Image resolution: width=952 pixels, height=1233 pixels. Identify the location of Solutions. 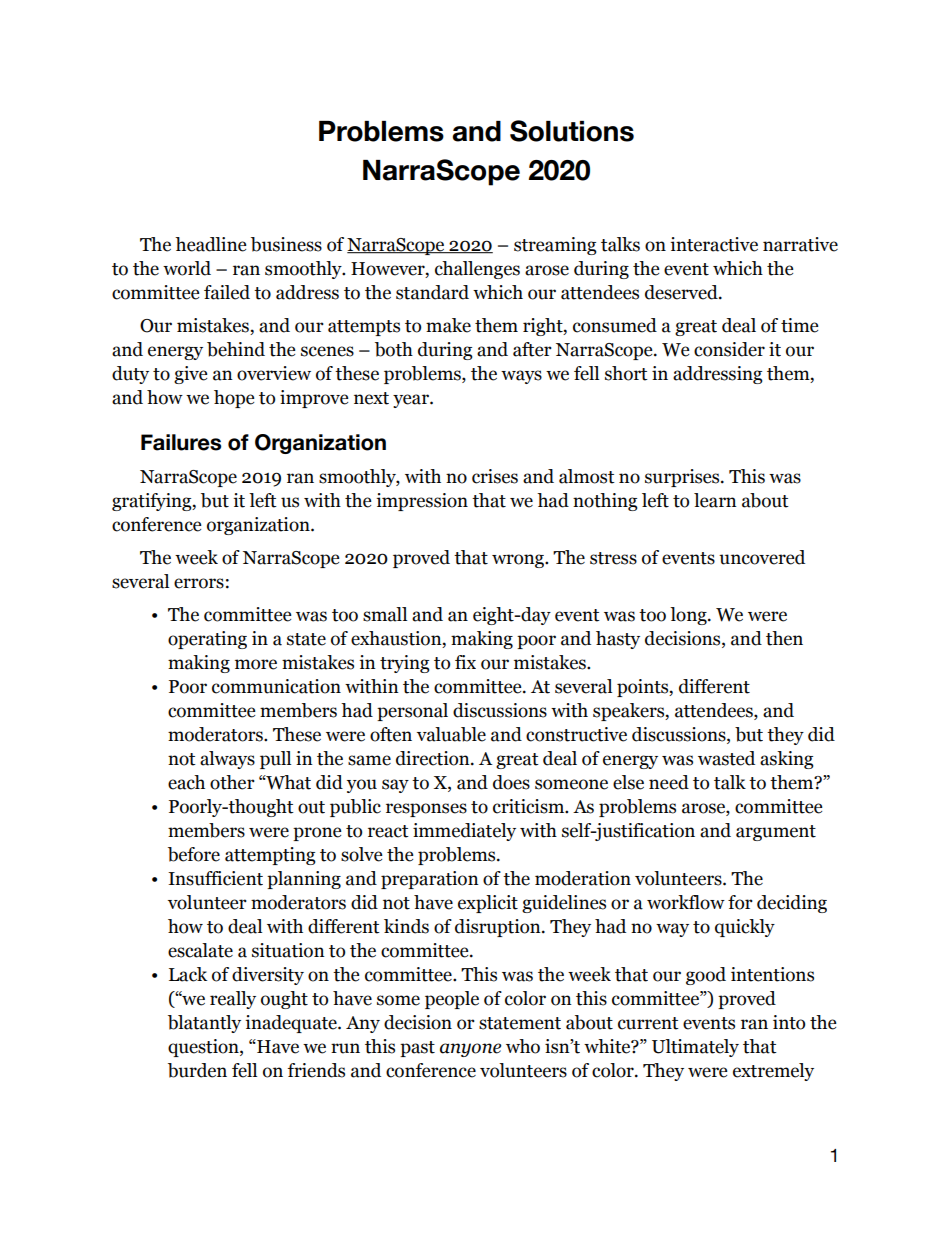
(572, 131).
